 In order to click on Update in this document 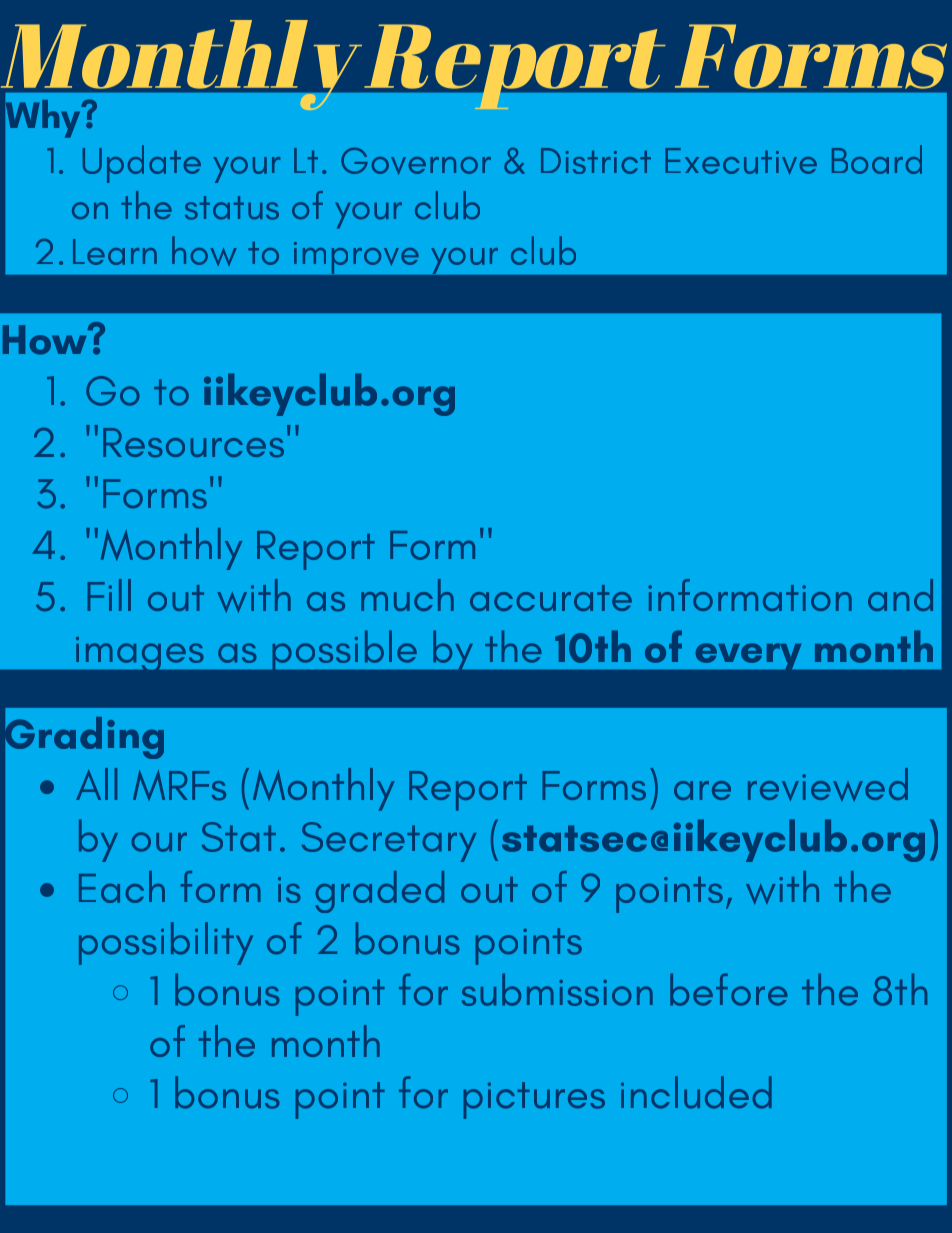, I will do `click(142, 164)`.
